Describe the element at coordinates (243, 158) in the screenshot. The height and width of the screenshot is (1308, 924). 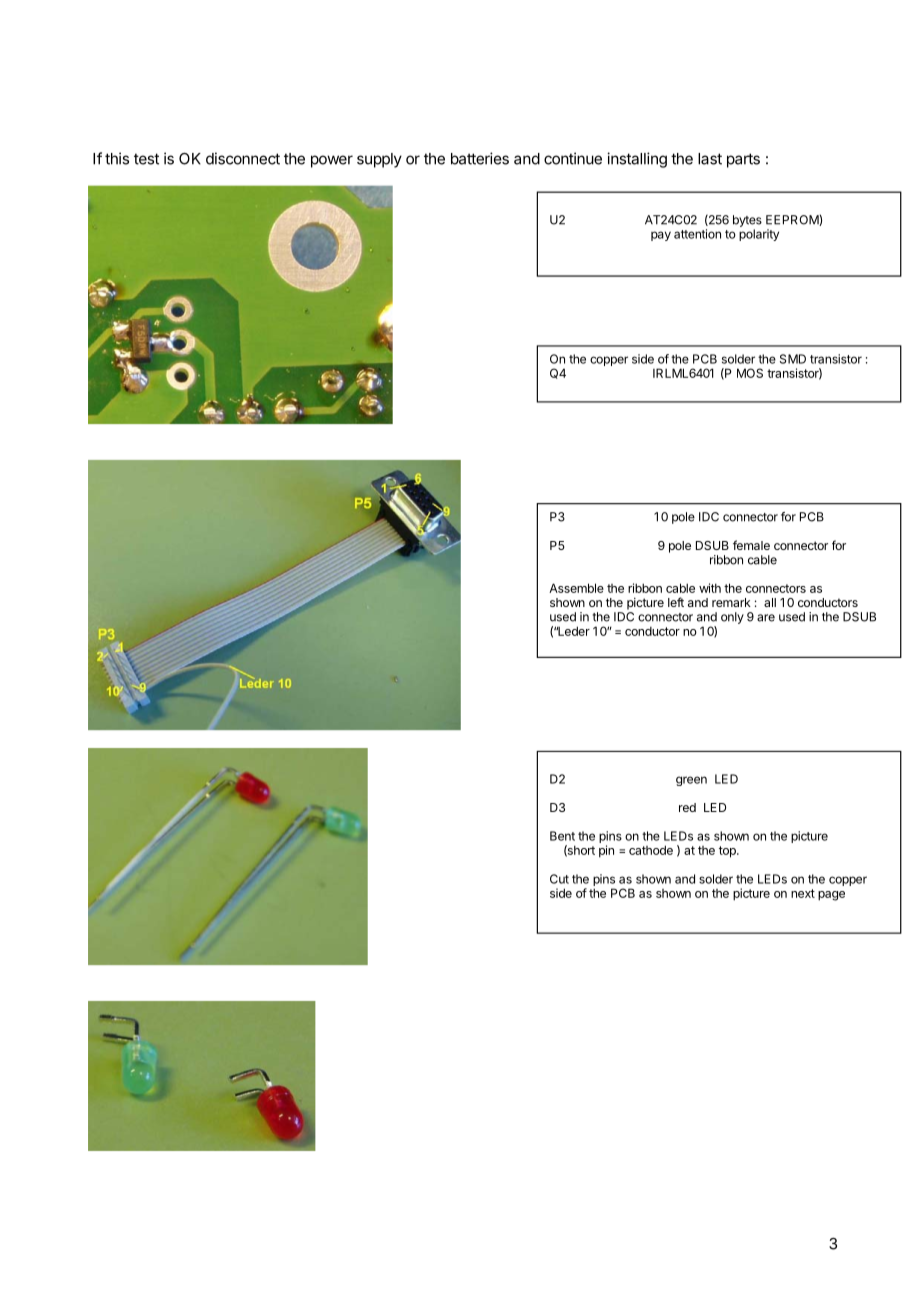
I see `disconnect` at that location.
